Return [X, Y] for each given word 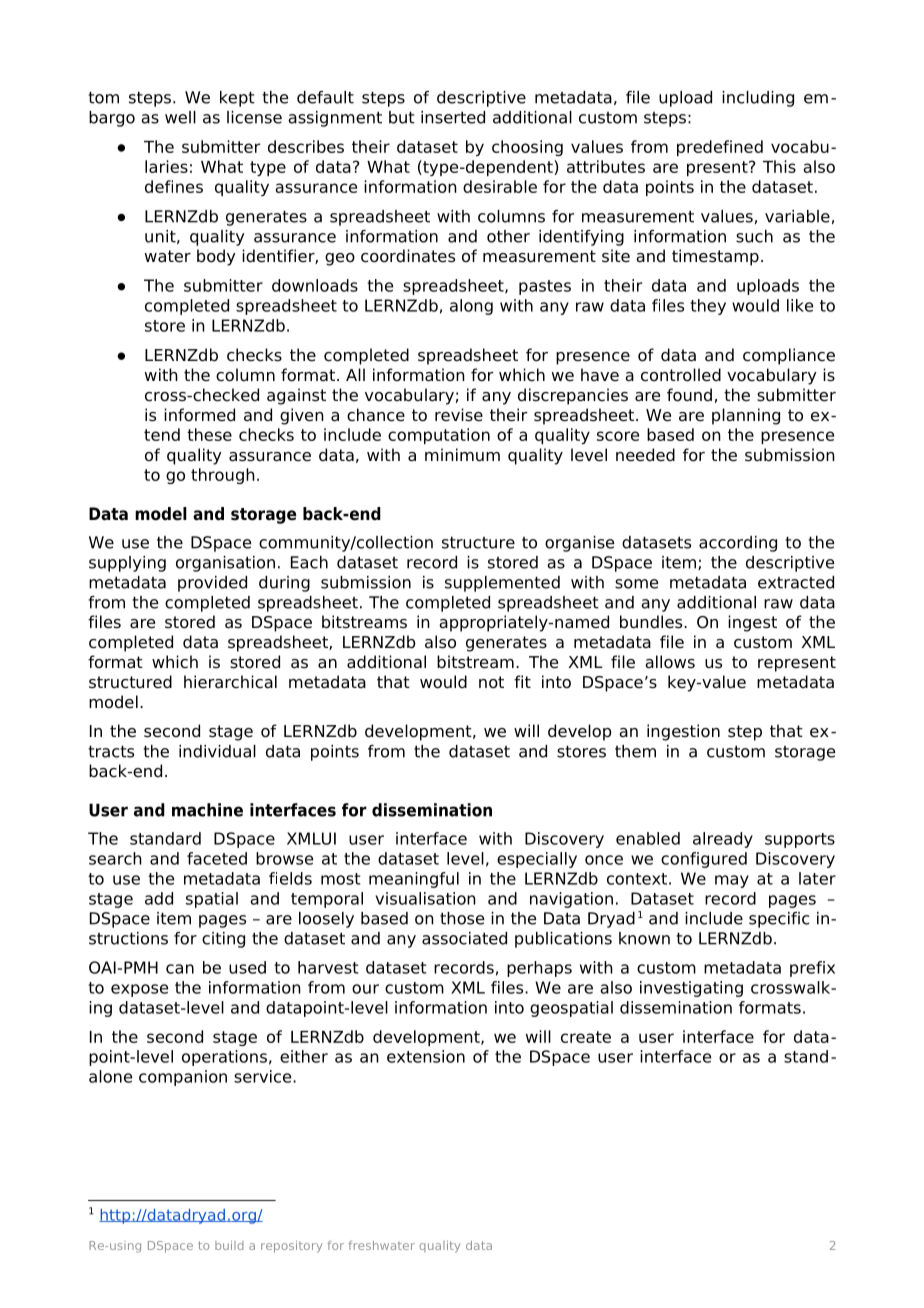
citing [223, 940]
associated [464, 938]
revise [459, 415]
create [586, 1037]
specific [779, 920]
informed [199, 415]
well [180, 117]
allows [670, 662]
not [491, 682]
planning [746, 416]
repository [291, 1247]
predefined [720, 148]
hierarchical [230, 682]
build [229, 1245]
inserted [453, 117]
